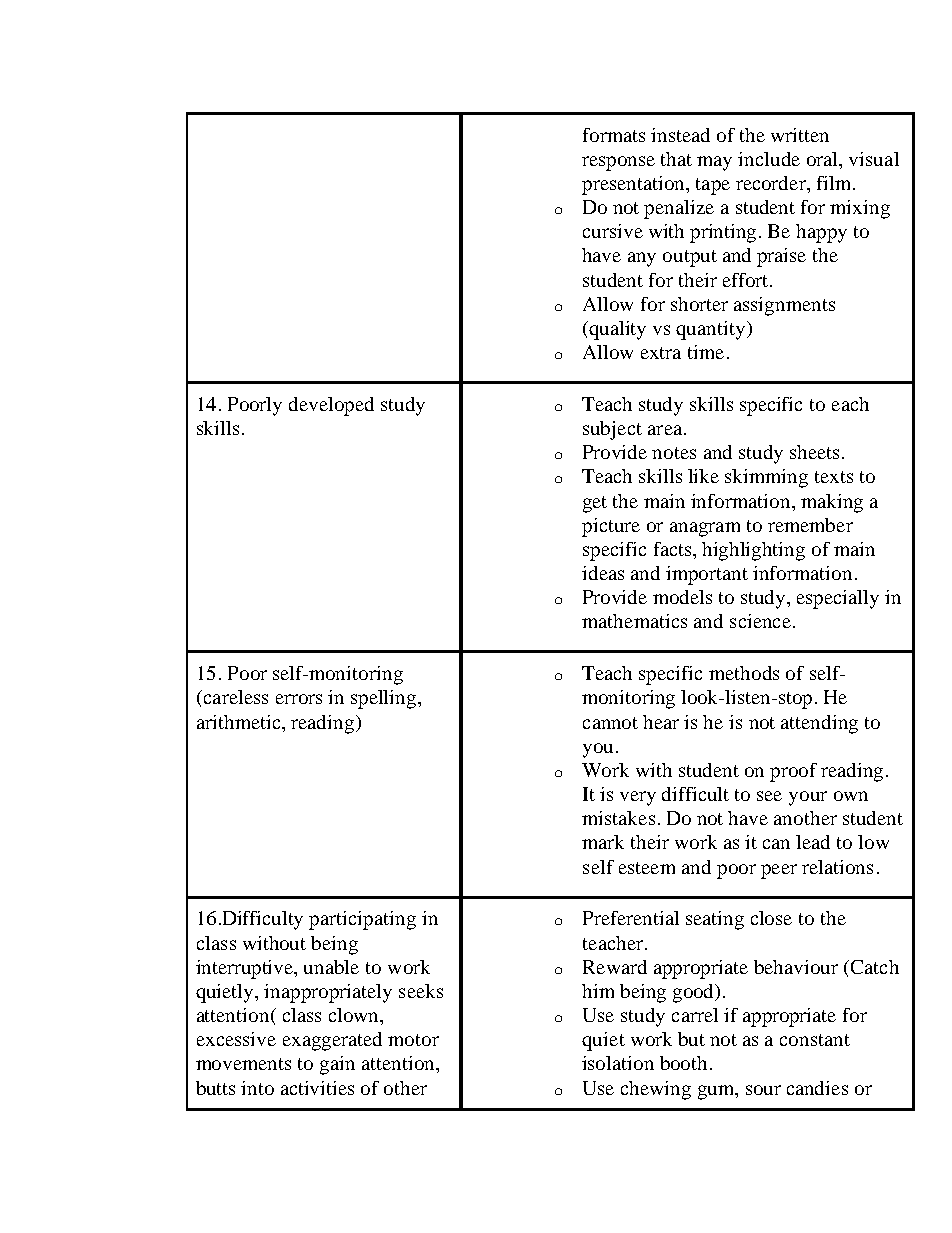 Image resolution: width=952 pixels, height=1233 pixels. I want to click on get, so click(595, 504).
